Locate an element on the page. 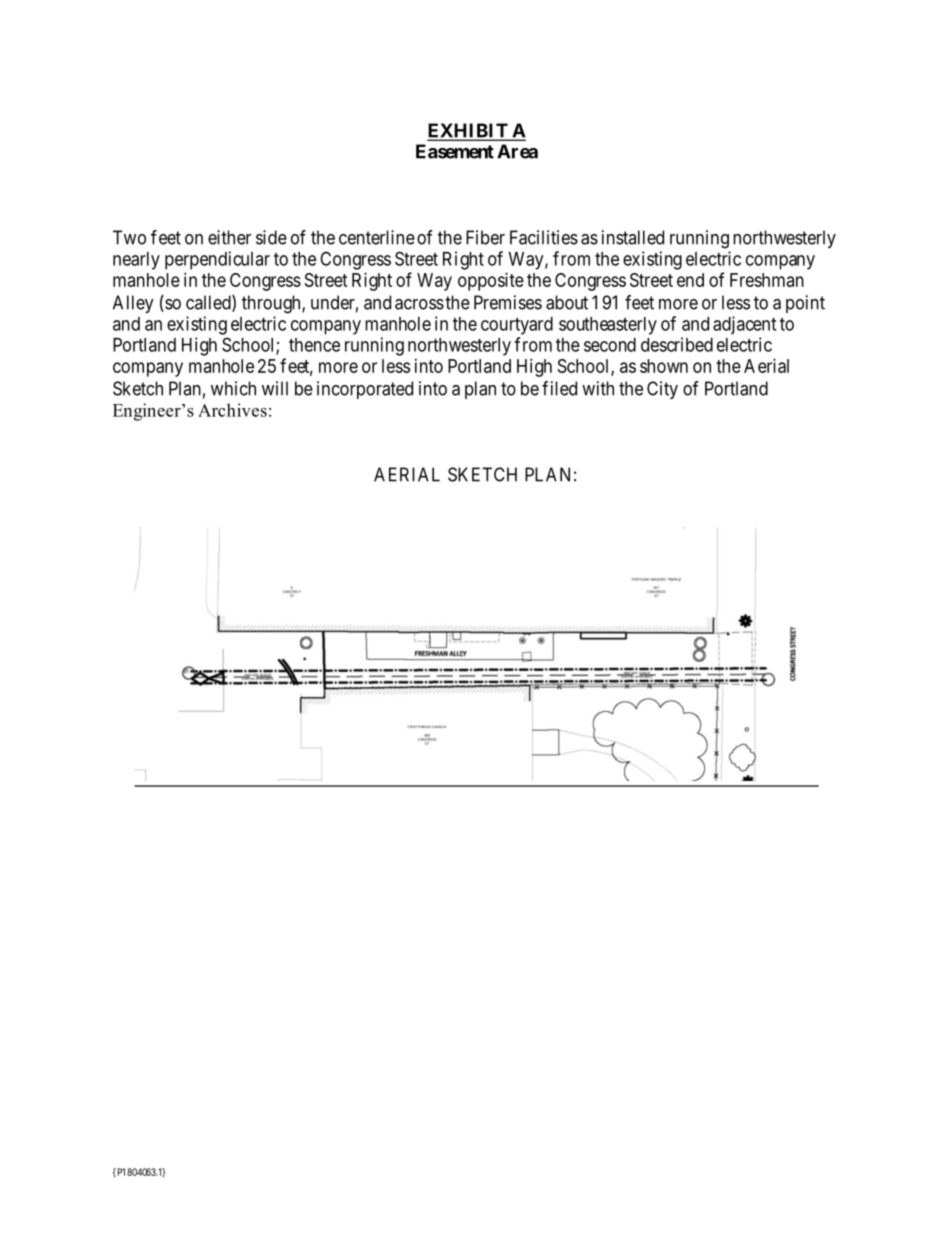 The width and height of the page is (952, 1233). installed is located at coordinates (633, 237).
